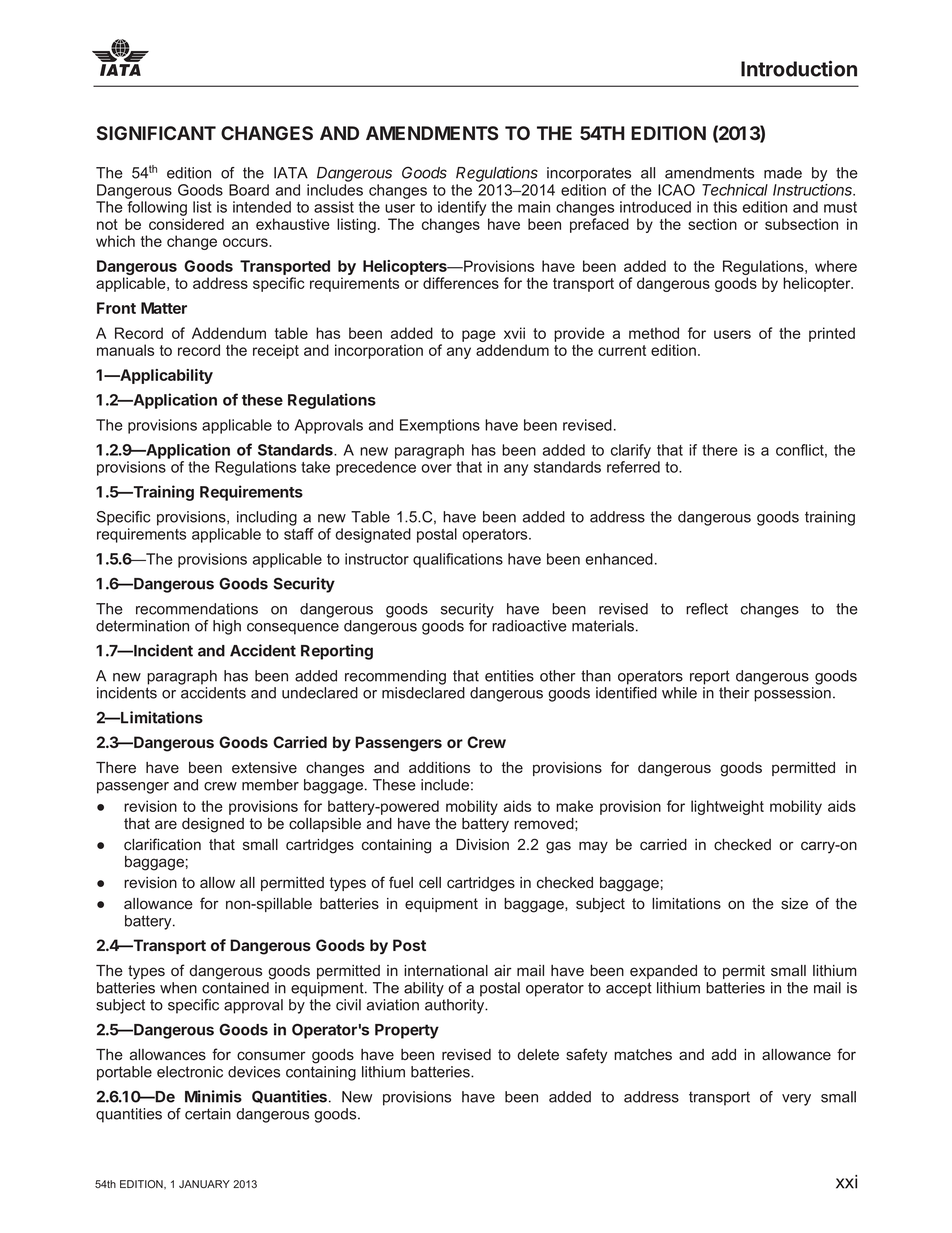 This page has height=1233, width=952. What do you see at coordinates (197, 609) in the page?
I see `recommendations` at bounding box center [197, 609].
